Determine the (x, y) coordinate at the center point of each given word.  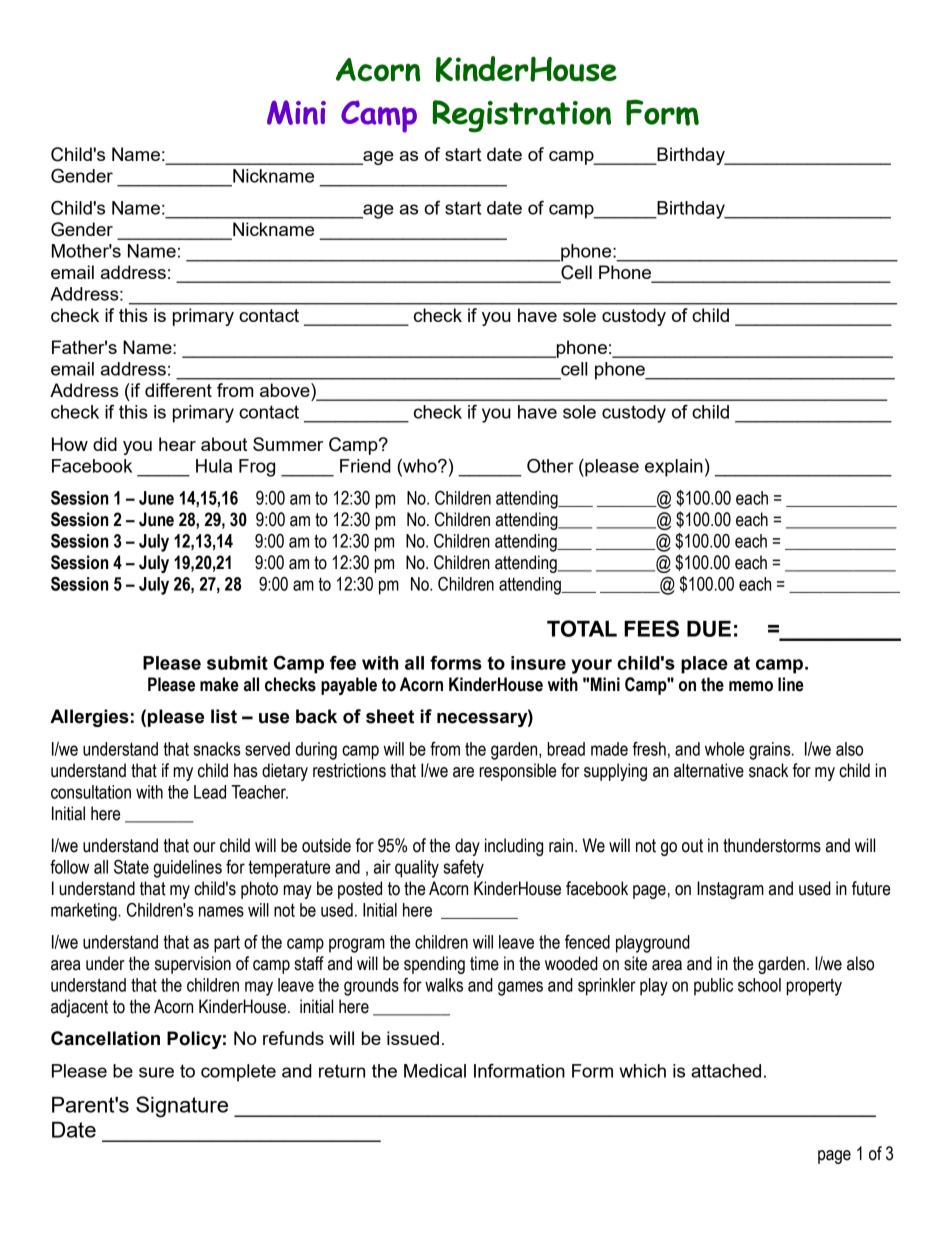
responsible (517, 772)
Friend (365, 466)
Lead (210, 792)
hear (177, 444)
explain (674, 468)
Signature (182, 1107)
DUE (709, 628)
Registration (522, 116)
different (178, 390)
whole (724, 749)
